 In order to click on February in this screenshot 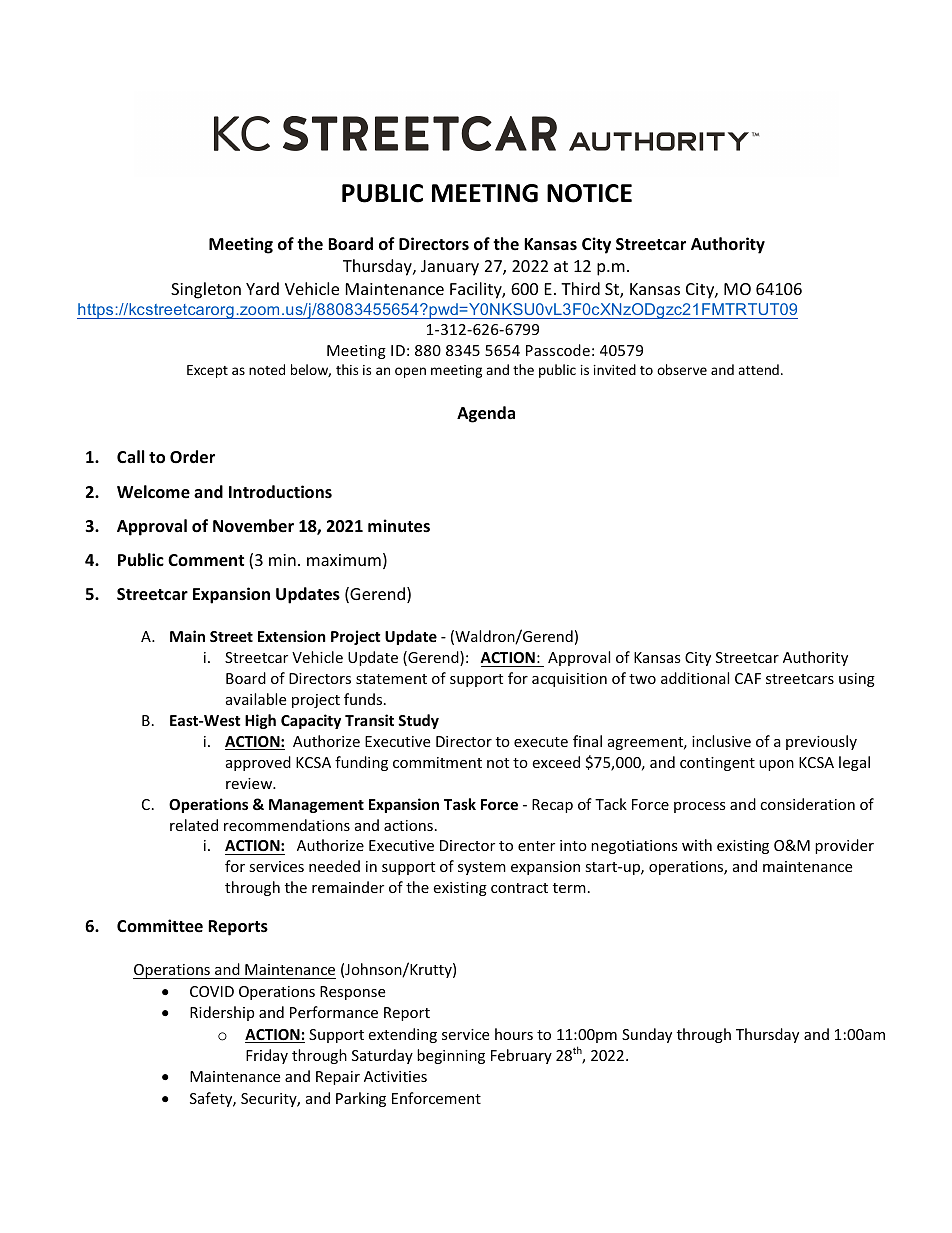, I will do `click(521, 1056)`.
